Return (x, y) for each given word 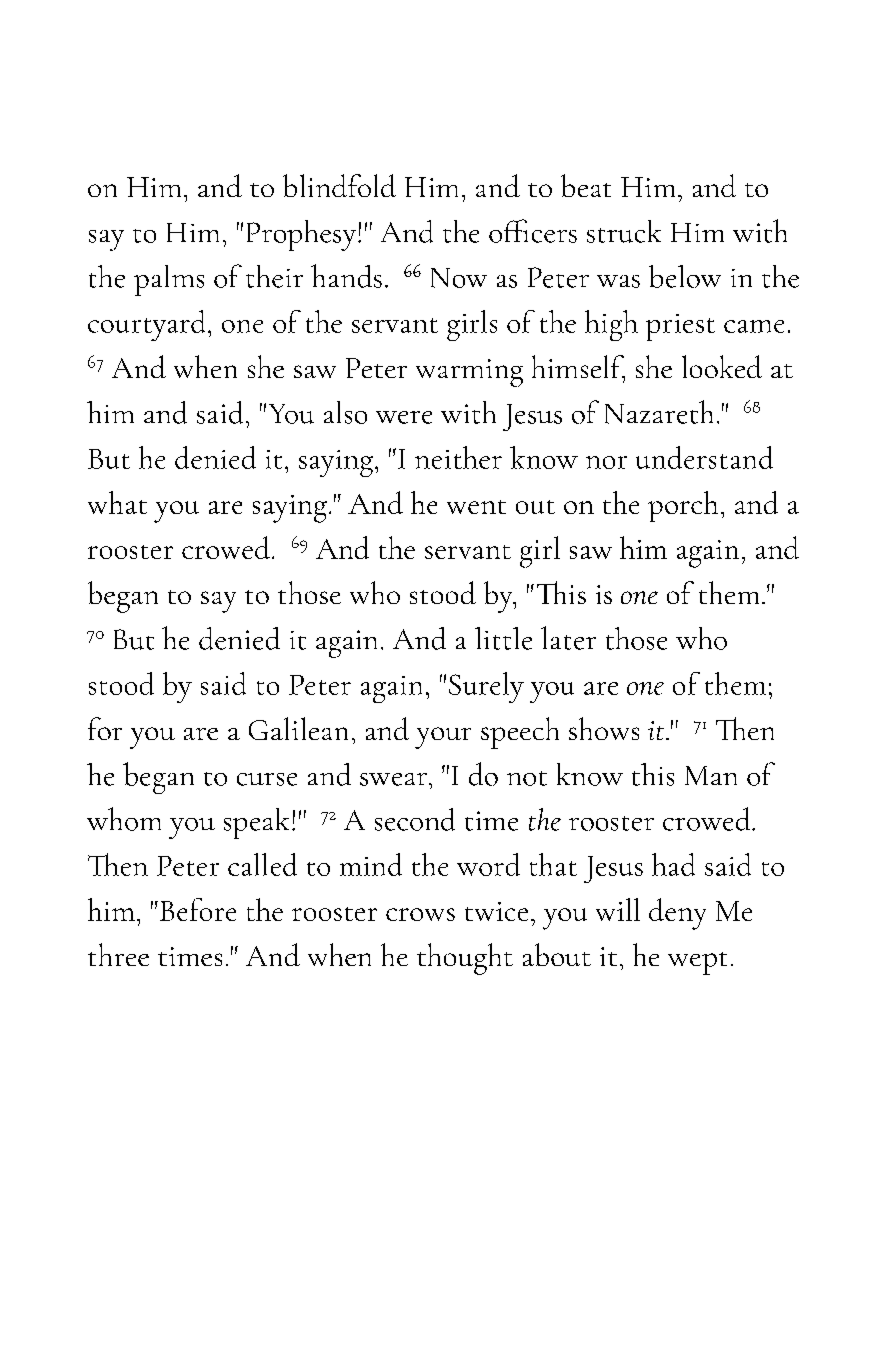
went (476, 507)
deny (677, 914)
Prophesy (303, 235)
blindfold (339, 185)
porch (683, 506)
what (117, 502)
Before (196, 909)
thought (465, 959)
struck (624, 231)
